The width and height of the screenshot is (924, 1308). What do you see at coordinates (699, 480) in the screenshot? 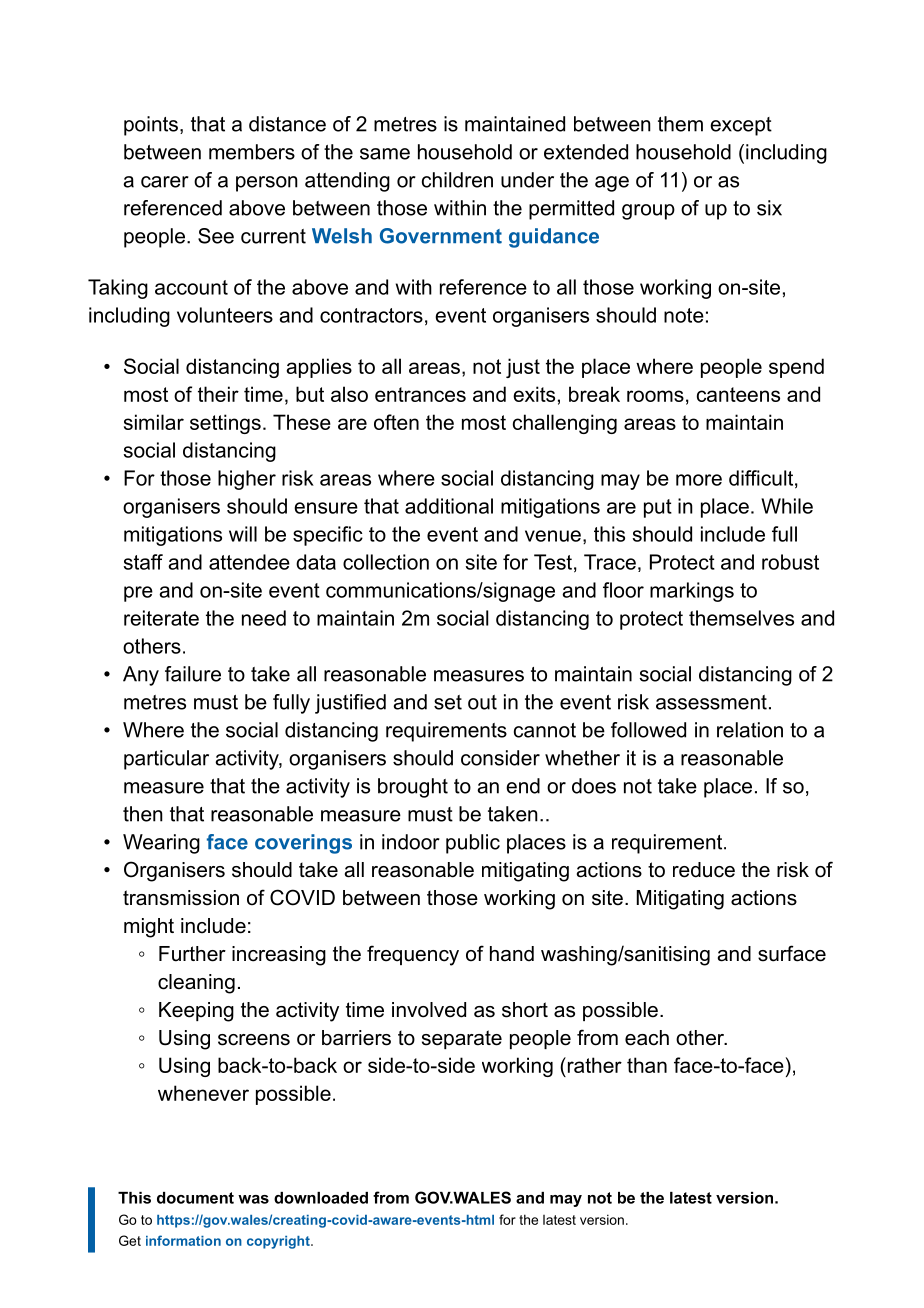
I see `more` at bounding box center [699, 480].
